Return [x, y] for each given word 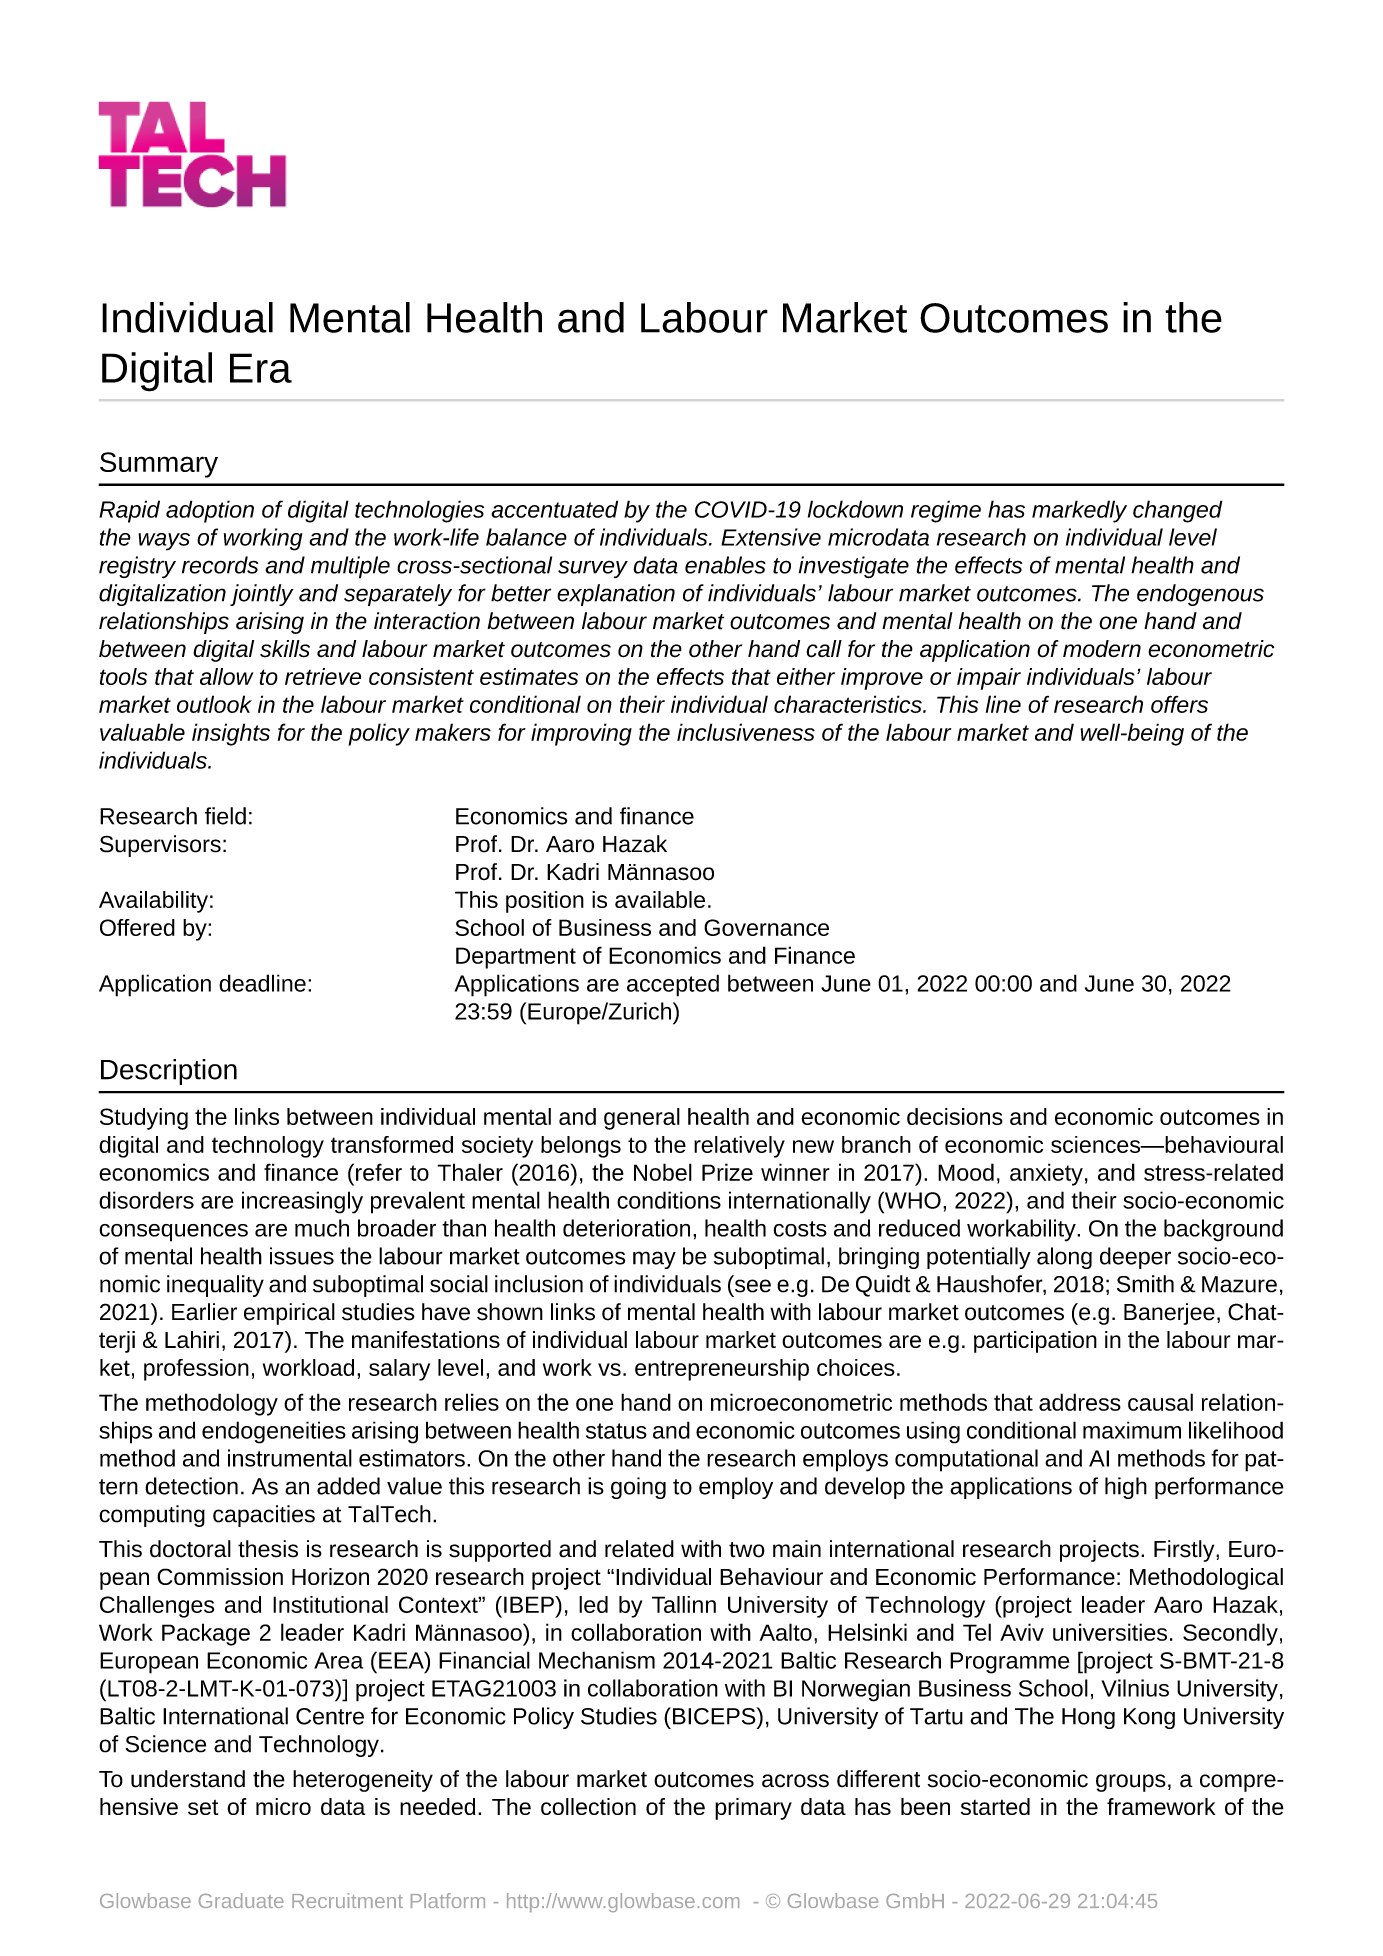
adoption [210, 511]
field [225, 816]
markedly [1079, 511]
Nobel [663, 1172]
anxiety [1046, 1174]
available [660, 899]
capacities [264, 1516]
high [1126, 1488]
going [638, 1488]
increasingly [302, 1202]
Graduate [241, 1900]
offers [1179, 704]
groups [1131, 1783]
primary [753, 1809]
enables [725, 565]
